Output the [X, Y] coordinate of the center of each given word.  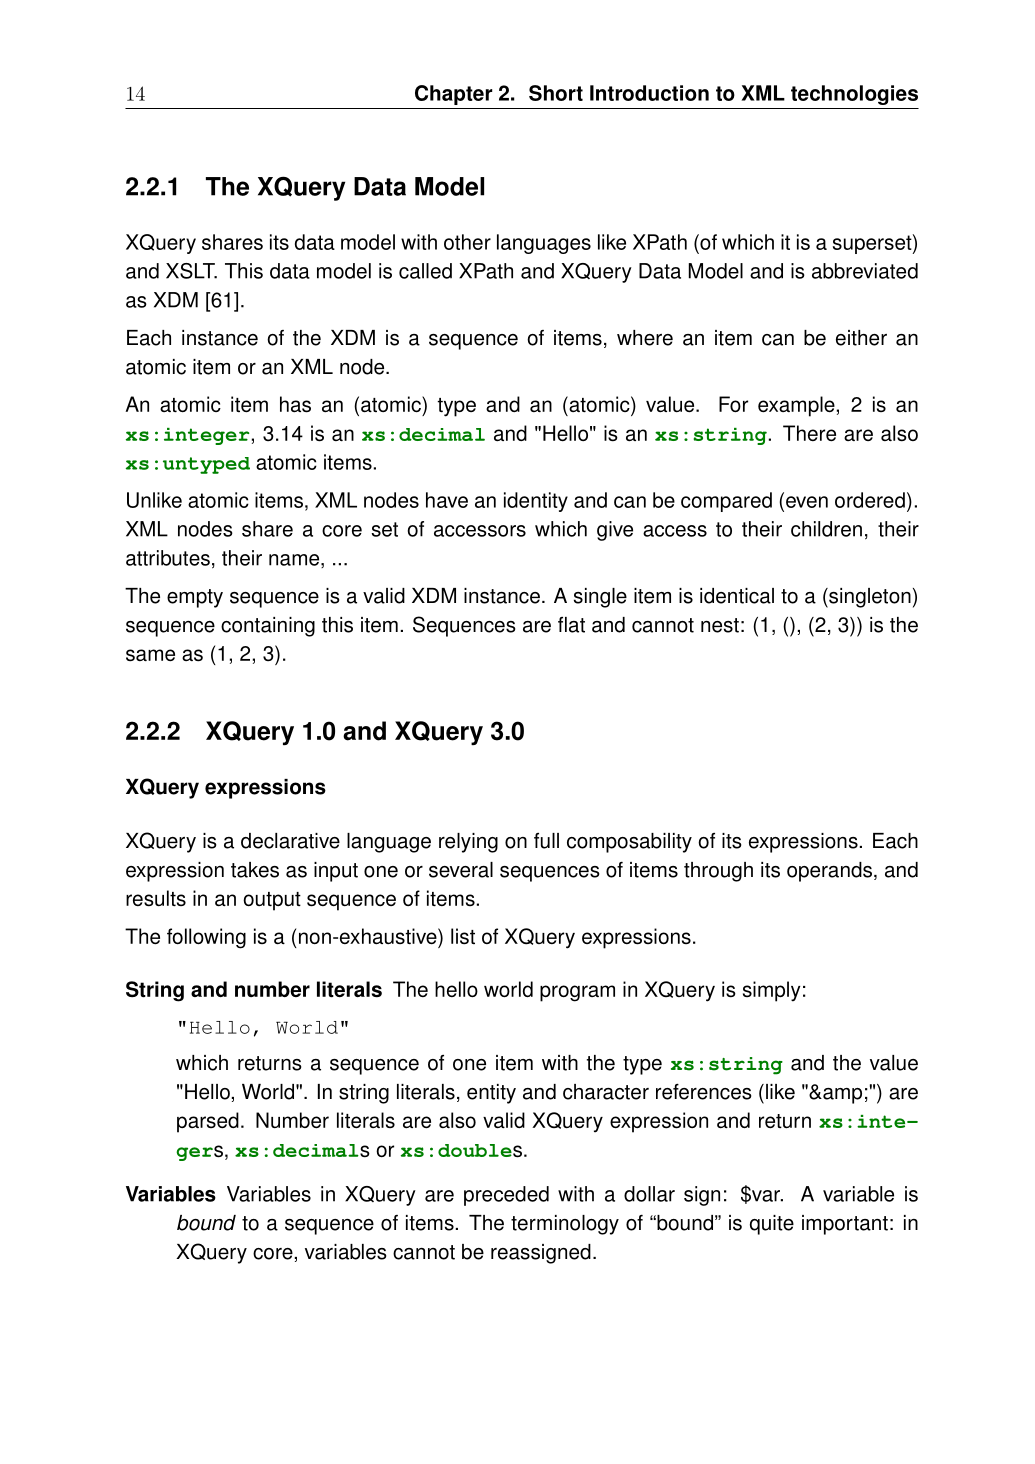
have [447, 500]
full [546, 841]
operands [831, 872]
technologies [854, 95]
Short [556, 93]
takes [255, 870]
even [807, 502]
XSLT [191, 271]
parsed [208, 1122]
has [295, 404]
